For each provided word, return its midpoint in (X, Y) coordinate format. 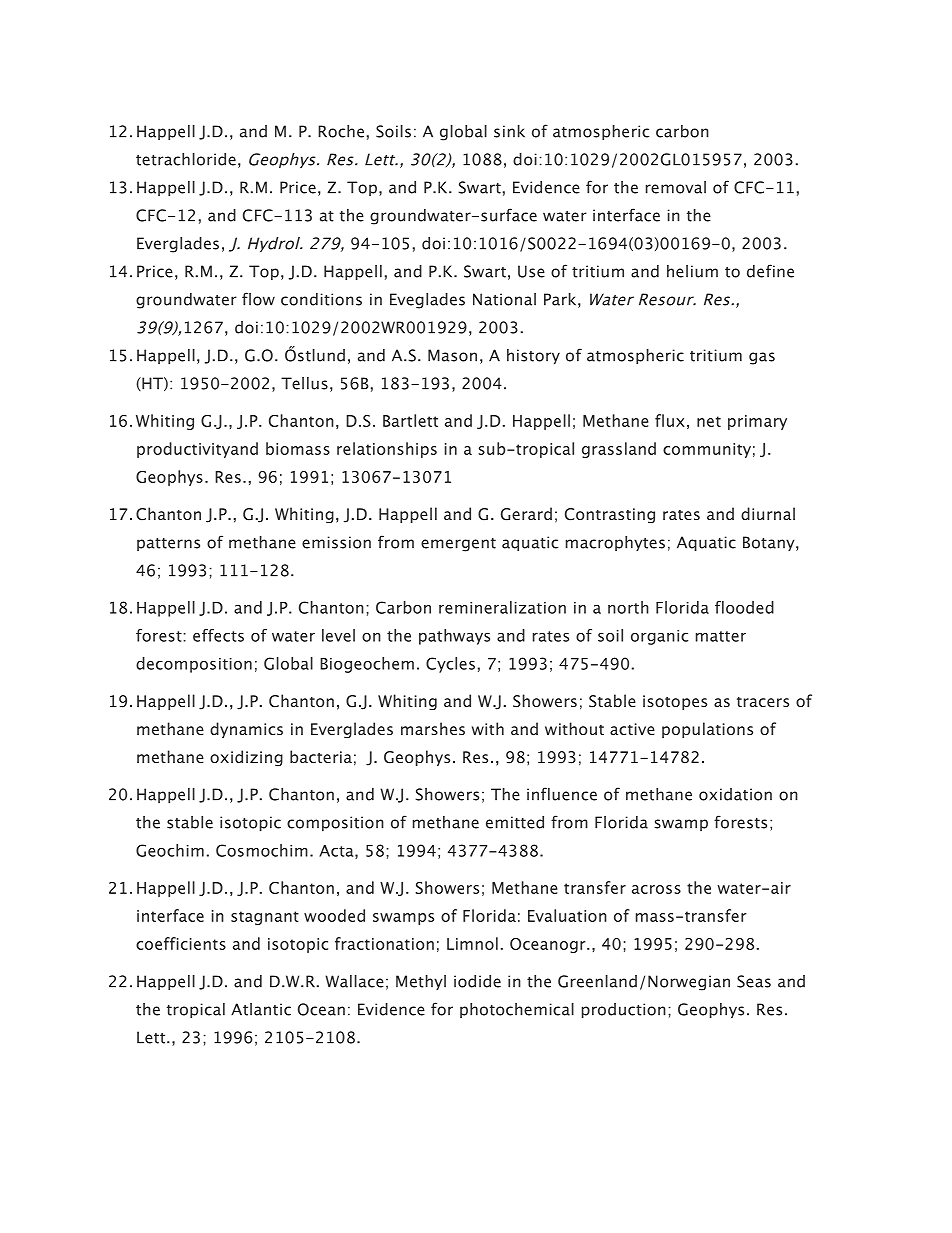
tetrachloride (186, 159)
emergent (458, 545)
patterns (168, 544)
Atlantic (261, 1009)
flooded (744, 607)
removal (676, 187)
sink (509, 131)
